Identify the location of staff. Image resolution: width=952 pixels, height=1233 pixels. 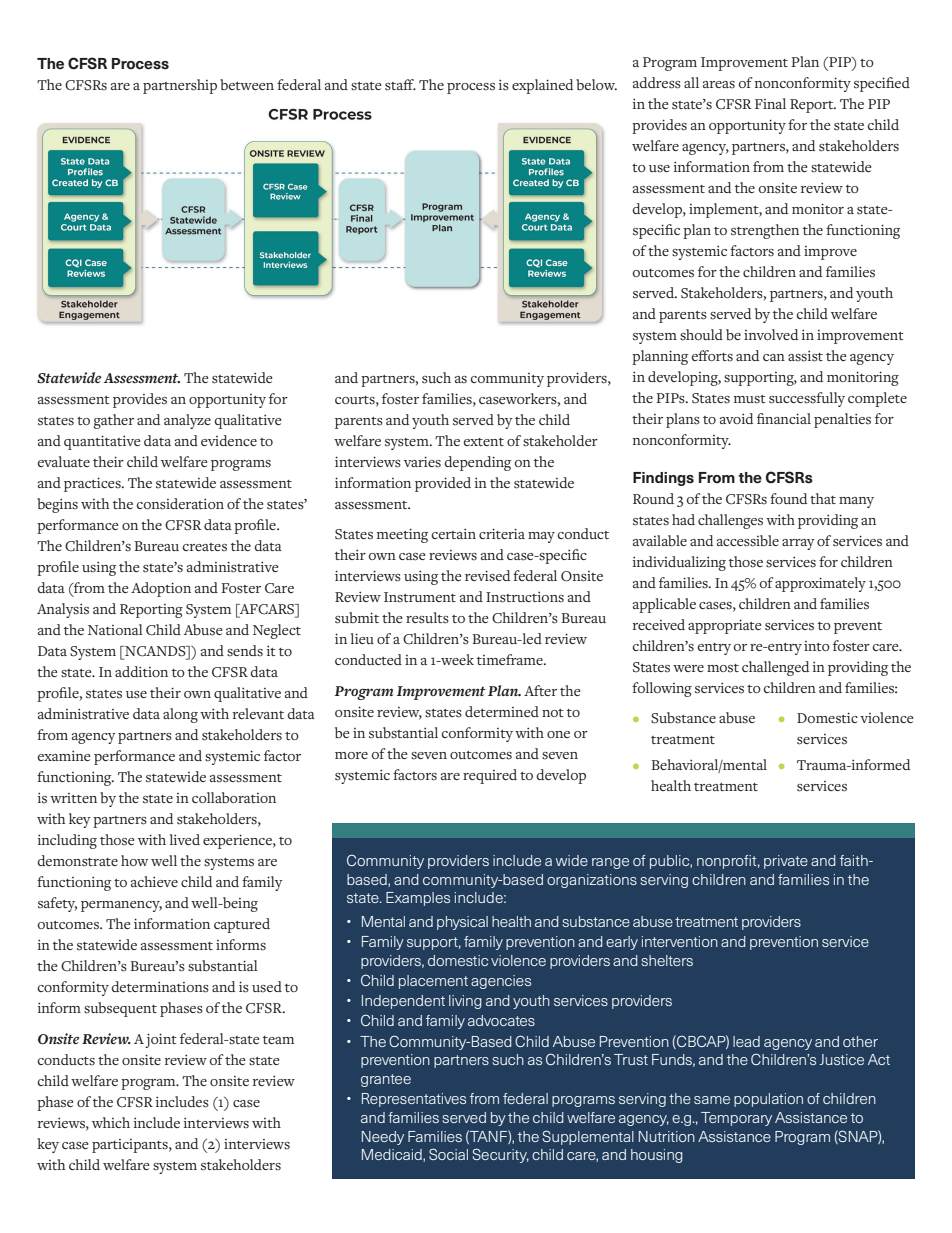
(400, 85).
